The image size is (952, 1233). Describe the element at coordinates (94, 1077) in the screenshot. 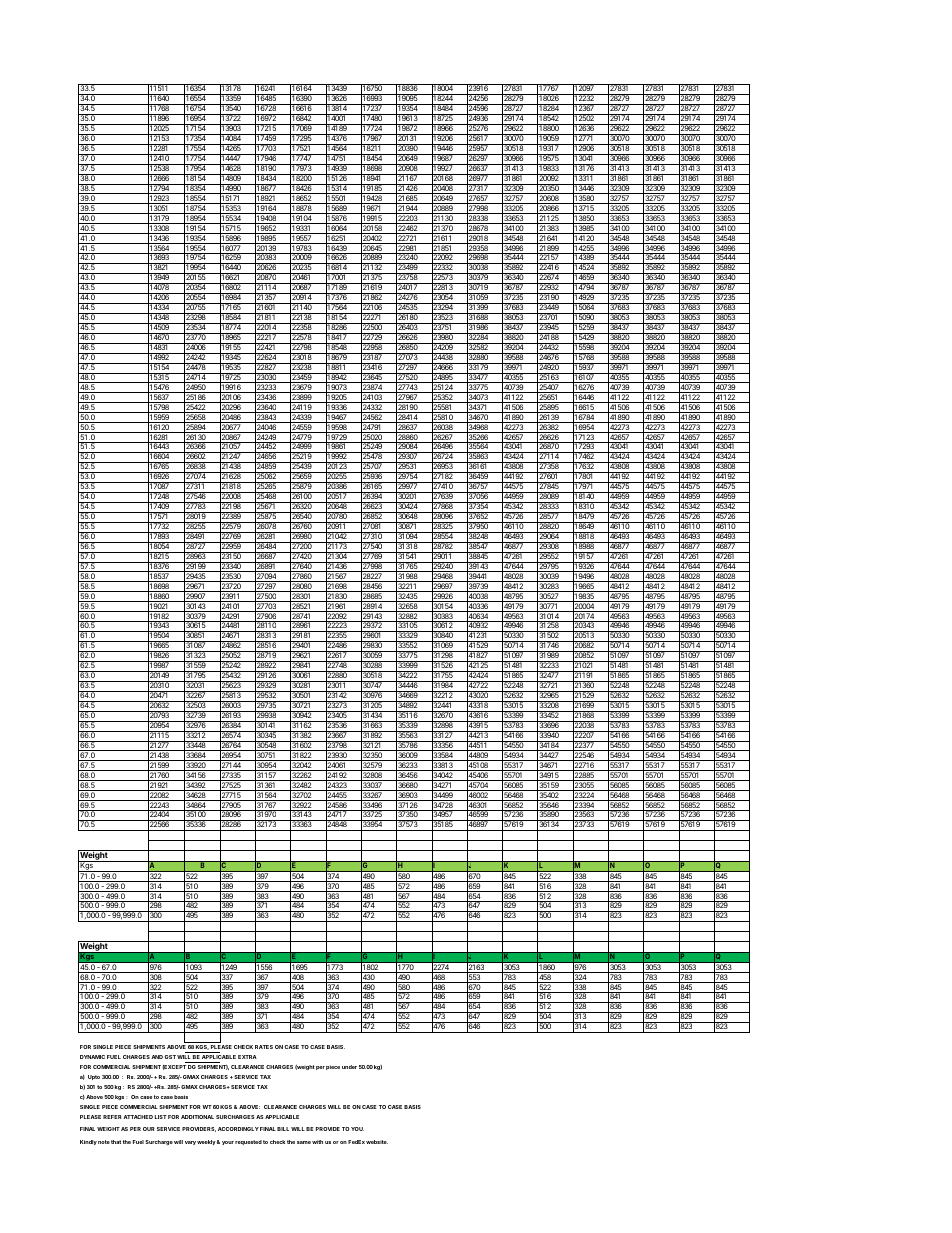

I see `Upto` at that location.
